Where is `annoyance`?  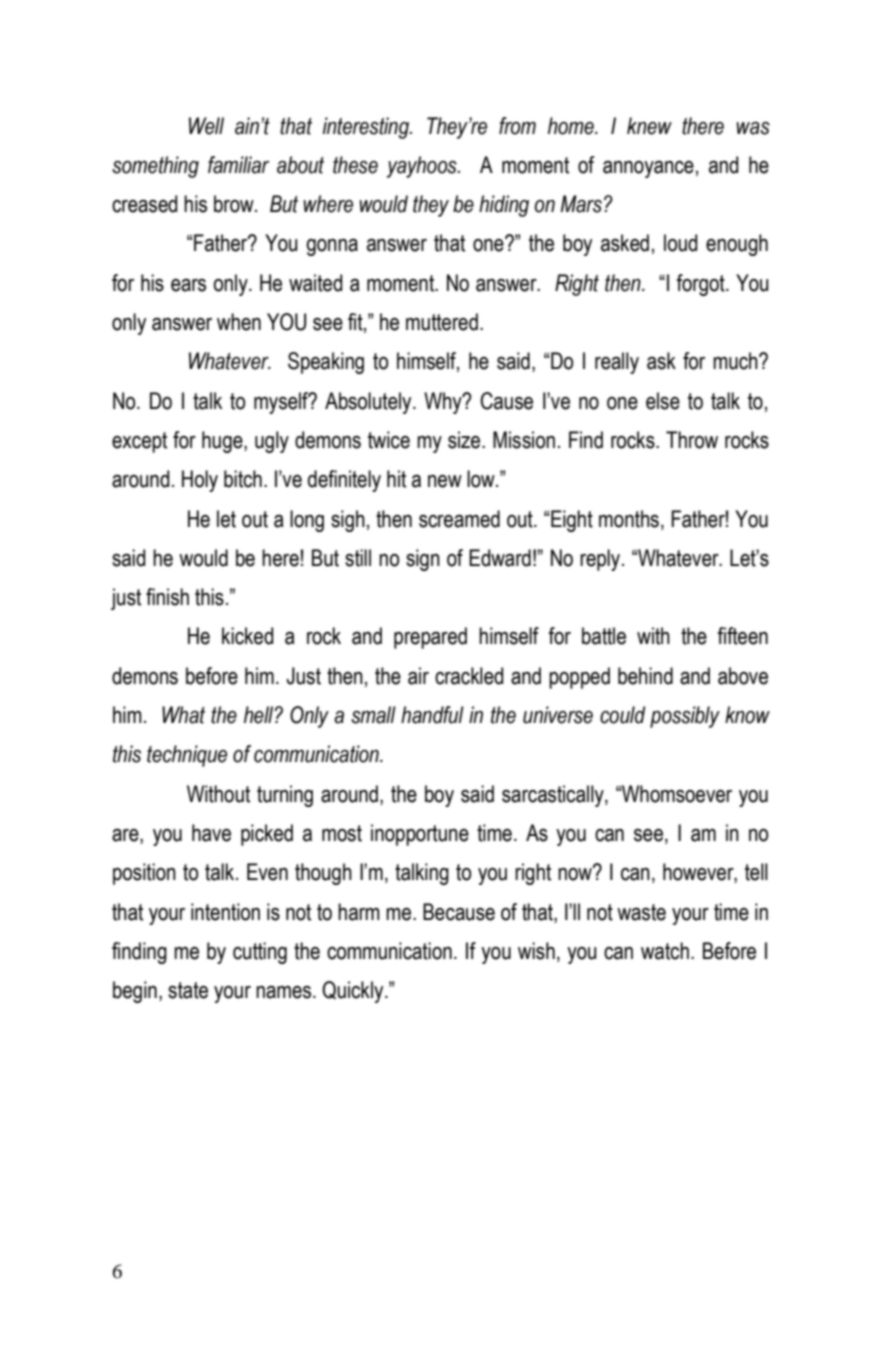 annoyance is located at coordinates (648, 169).
